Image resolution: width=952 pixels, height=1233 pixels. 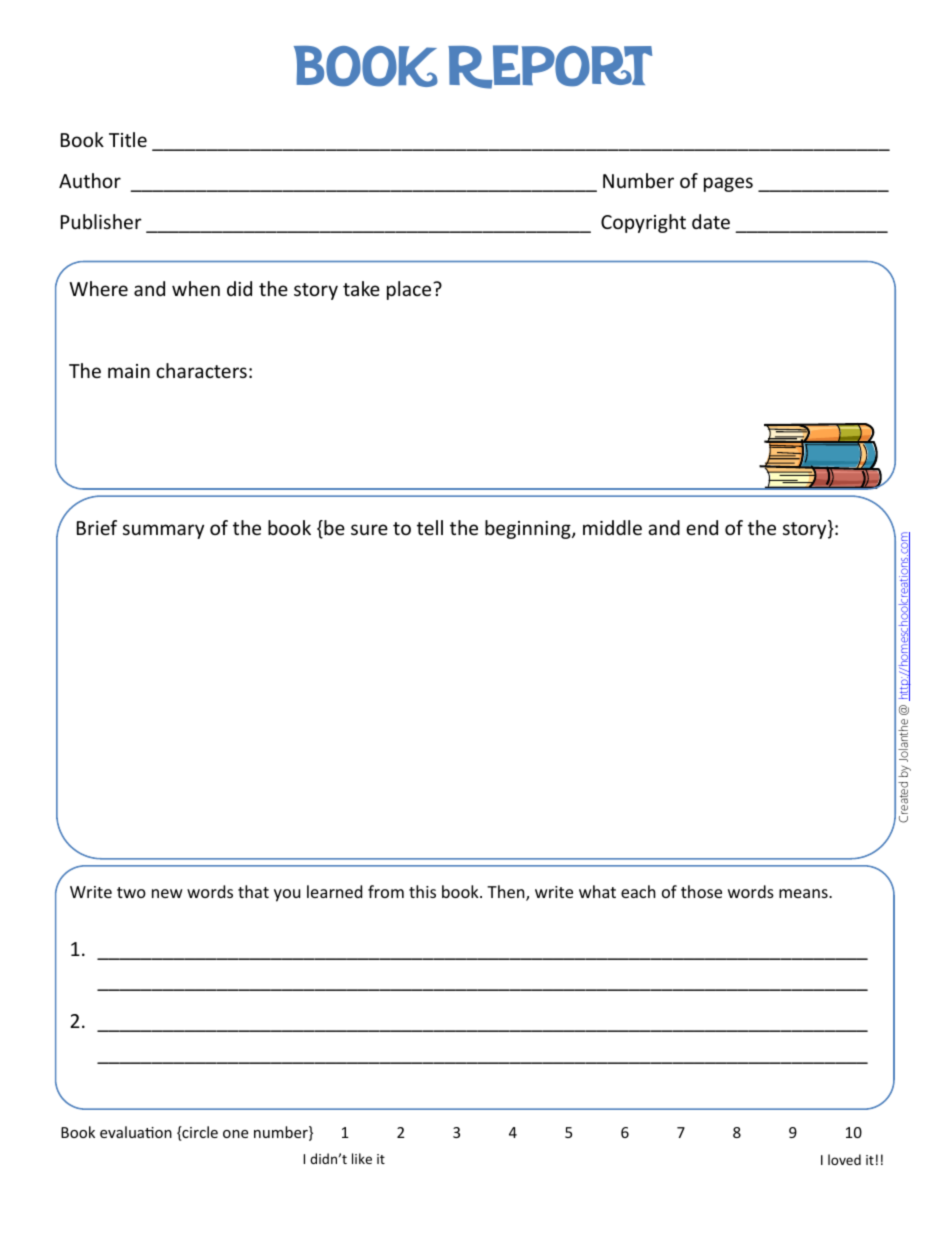 I want to click on evaluation, so click(x=136, y=1132).
